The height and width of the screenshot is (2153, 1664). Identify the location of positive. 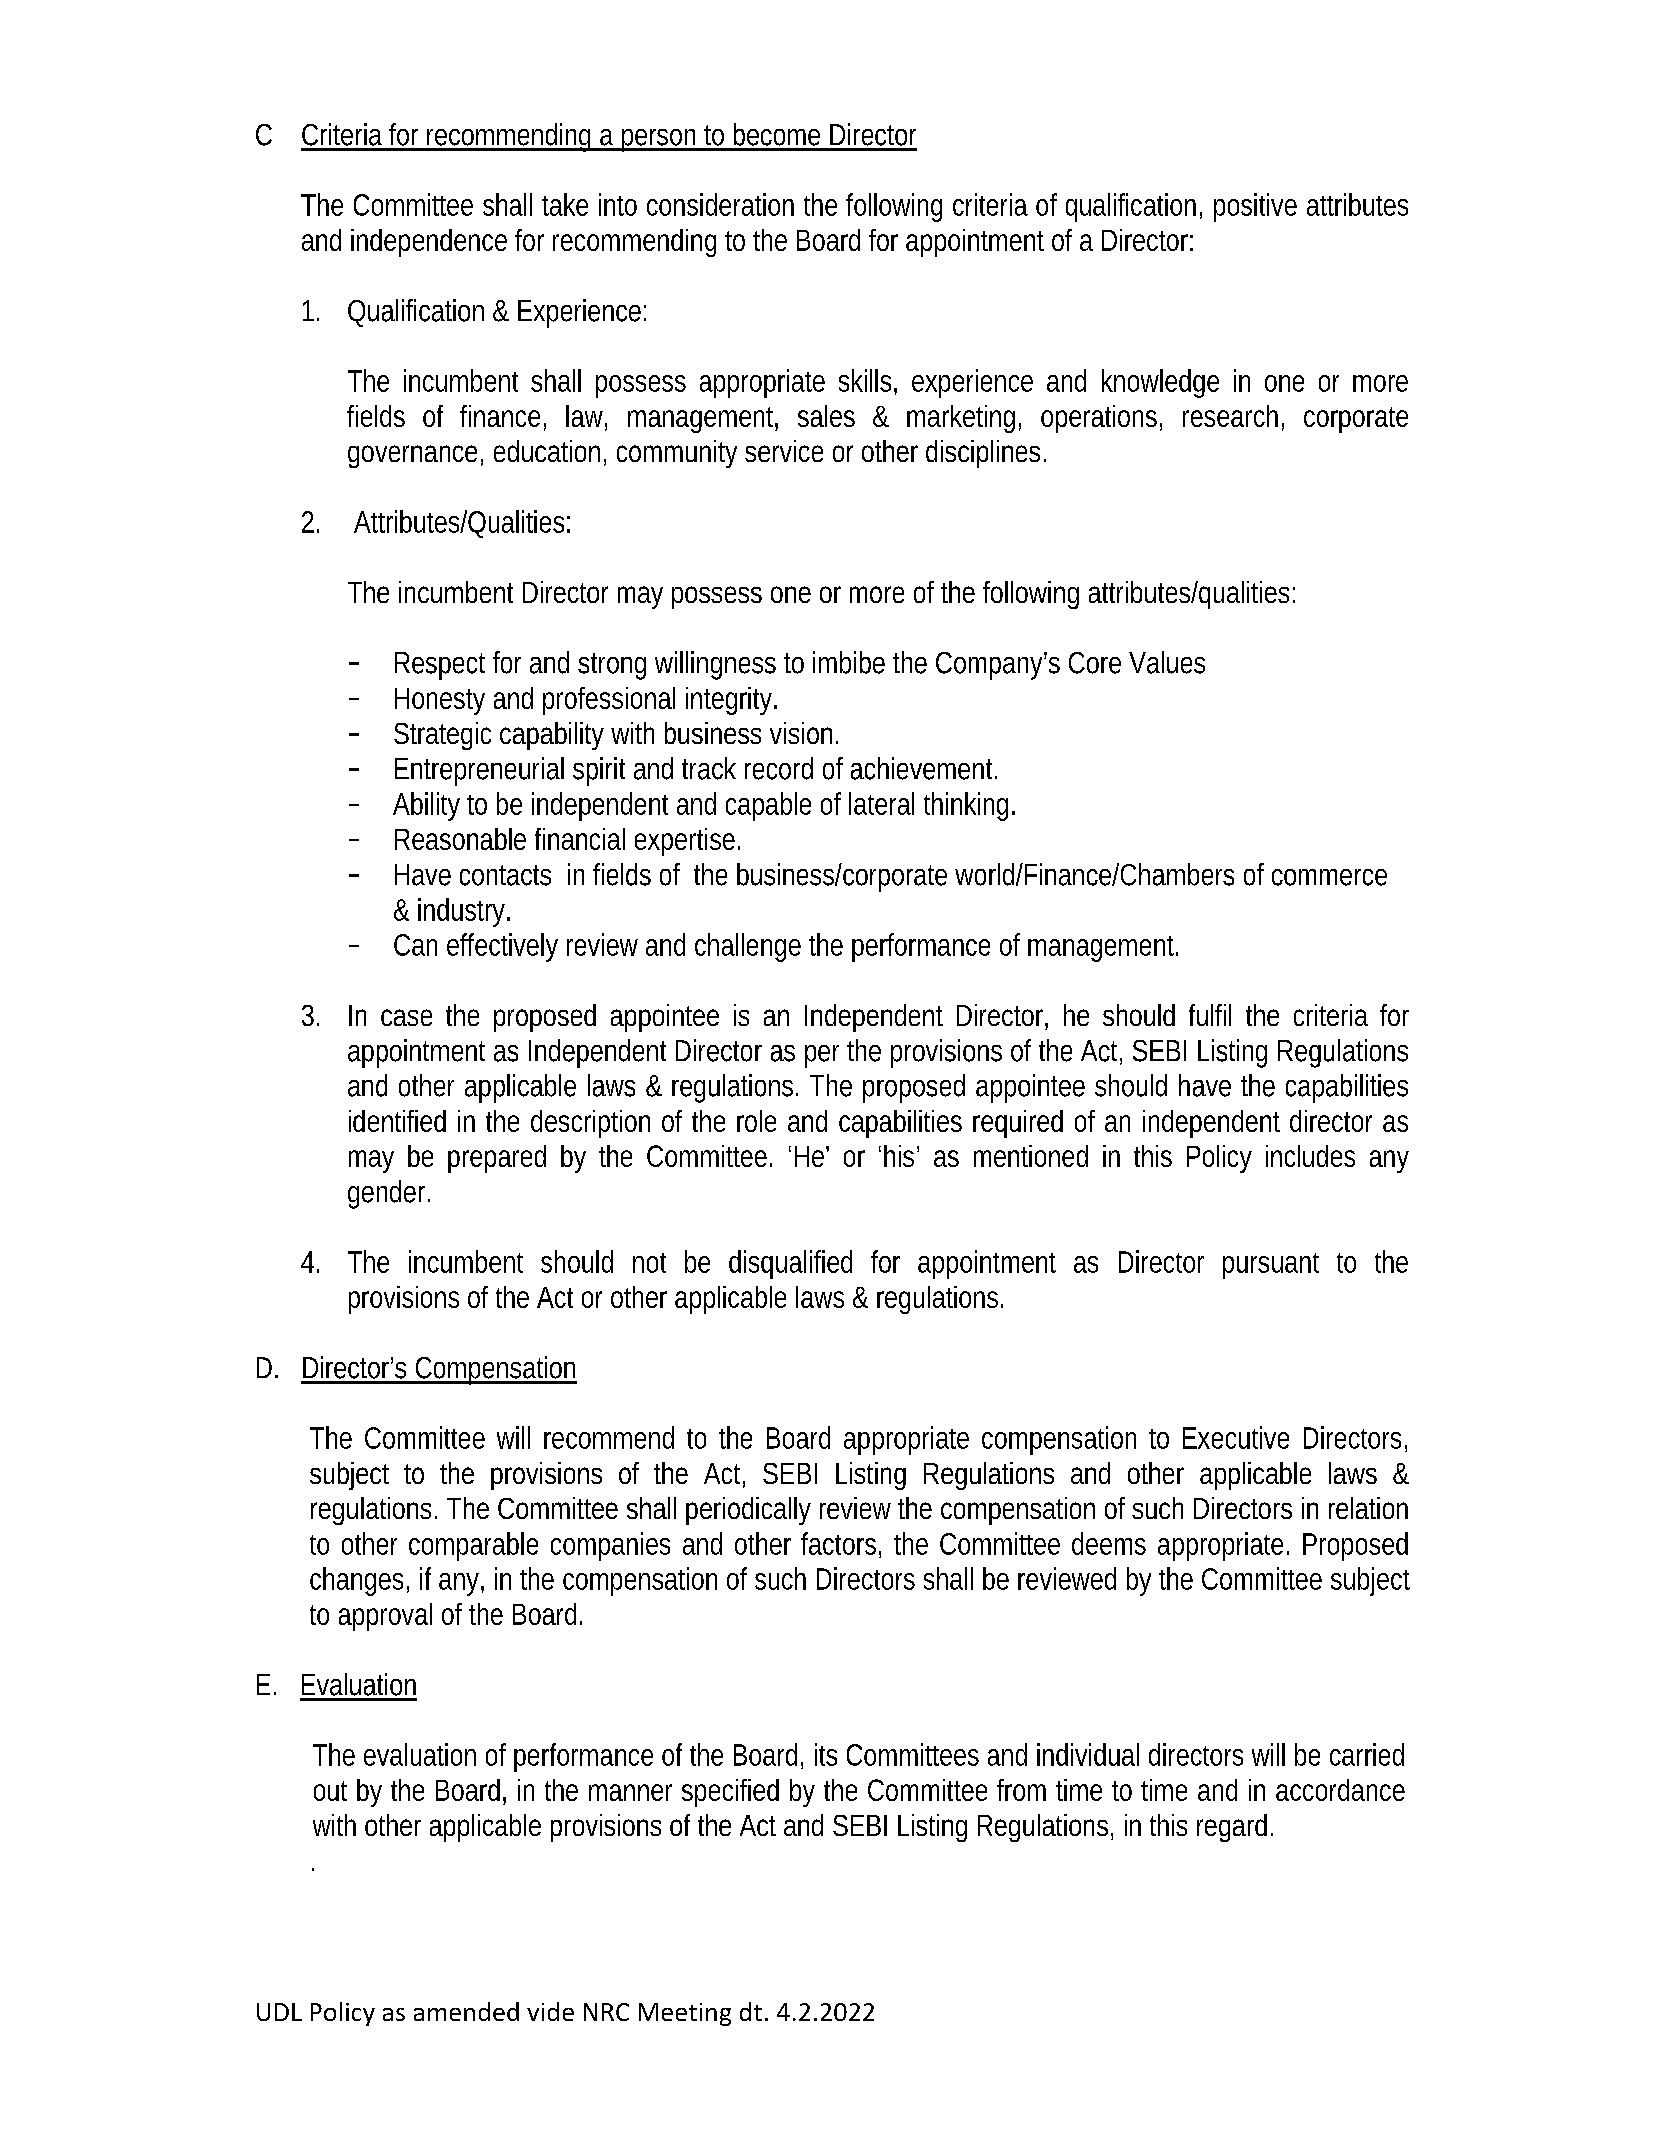
(1255, 207).
